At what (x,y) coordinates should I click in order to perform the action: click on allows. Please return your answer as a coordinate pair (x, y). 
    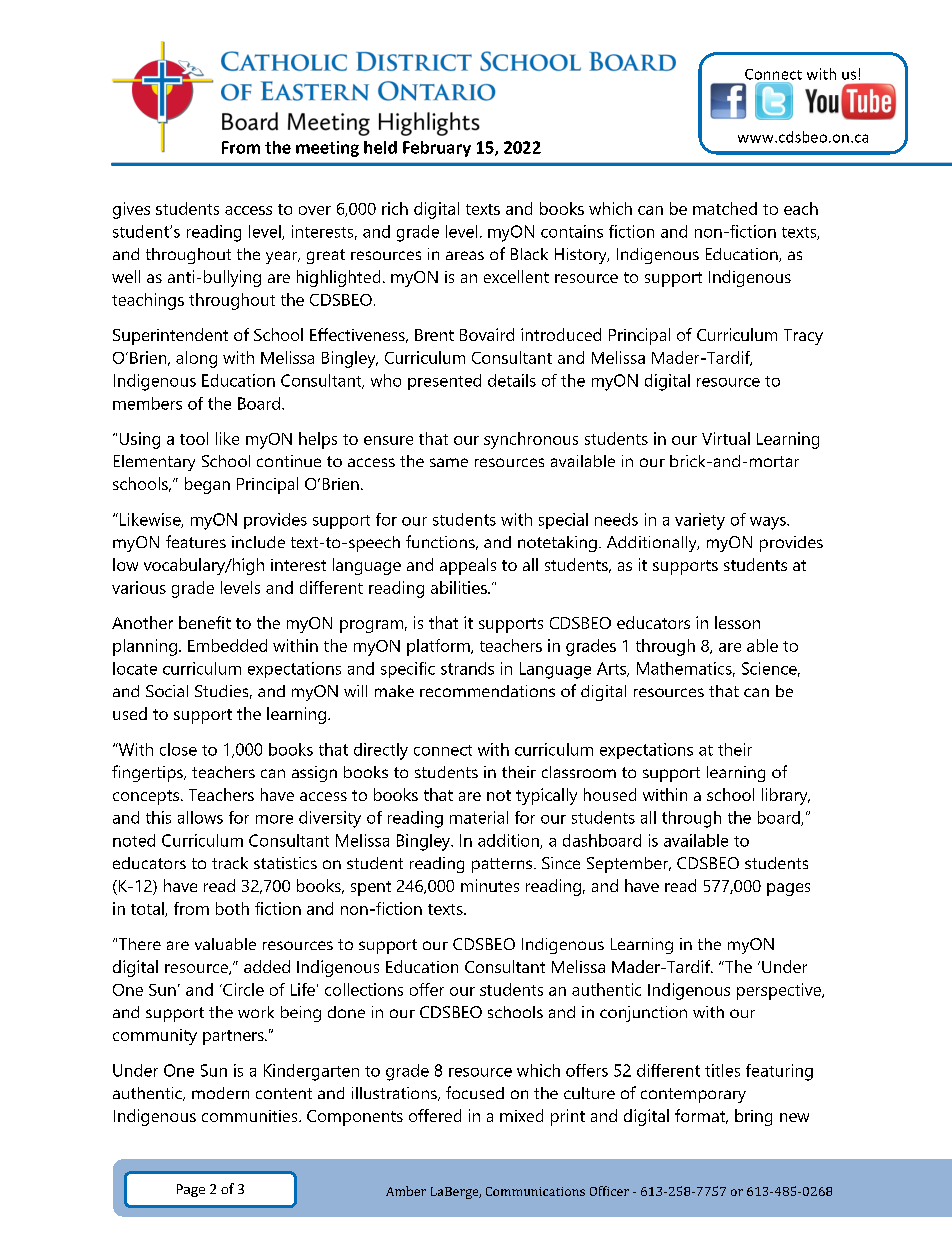
    Looking at the image, I should click on (200, 817).
